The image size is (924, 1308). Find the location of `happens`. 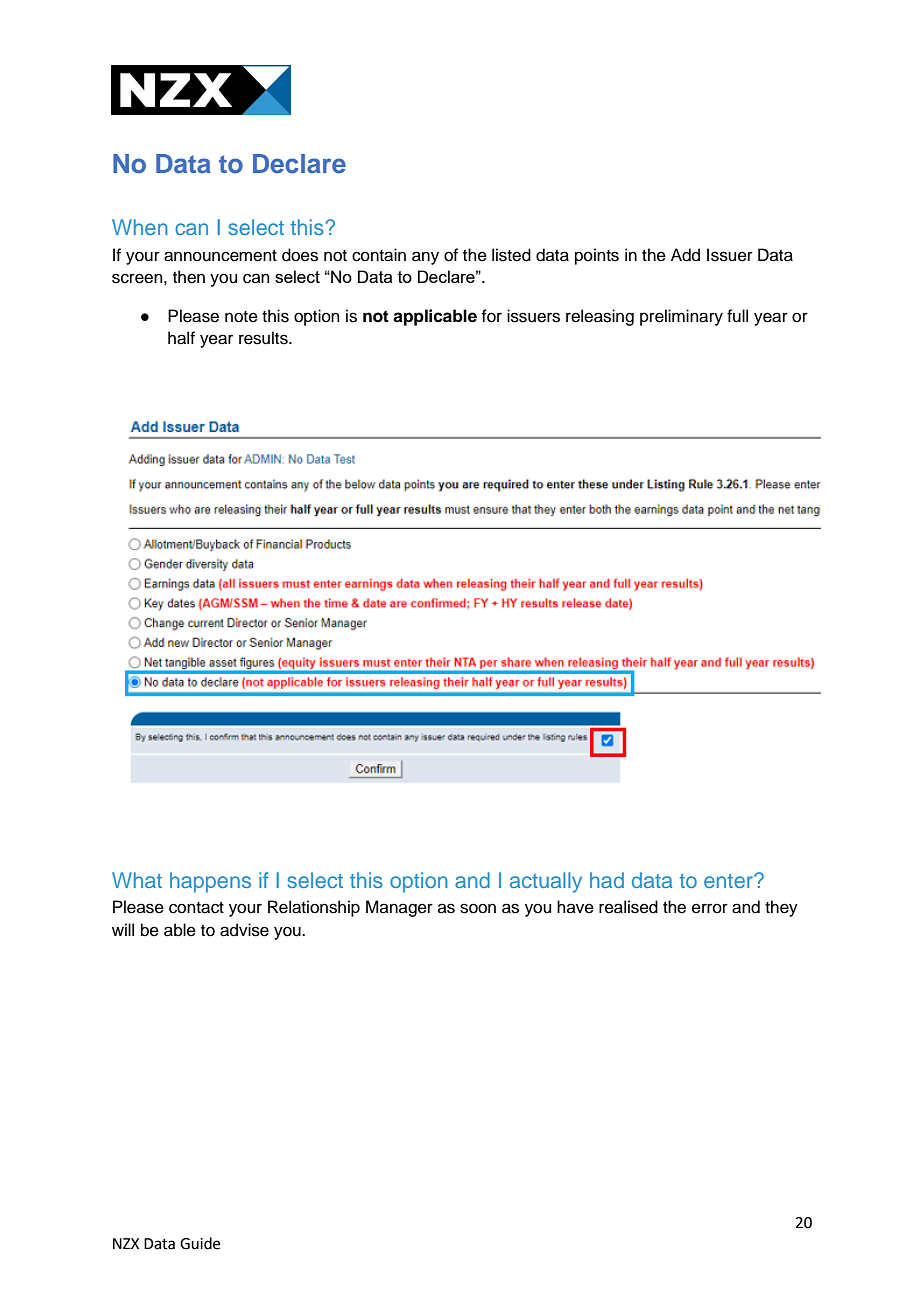

happens is located at coordinates (210, 882).
